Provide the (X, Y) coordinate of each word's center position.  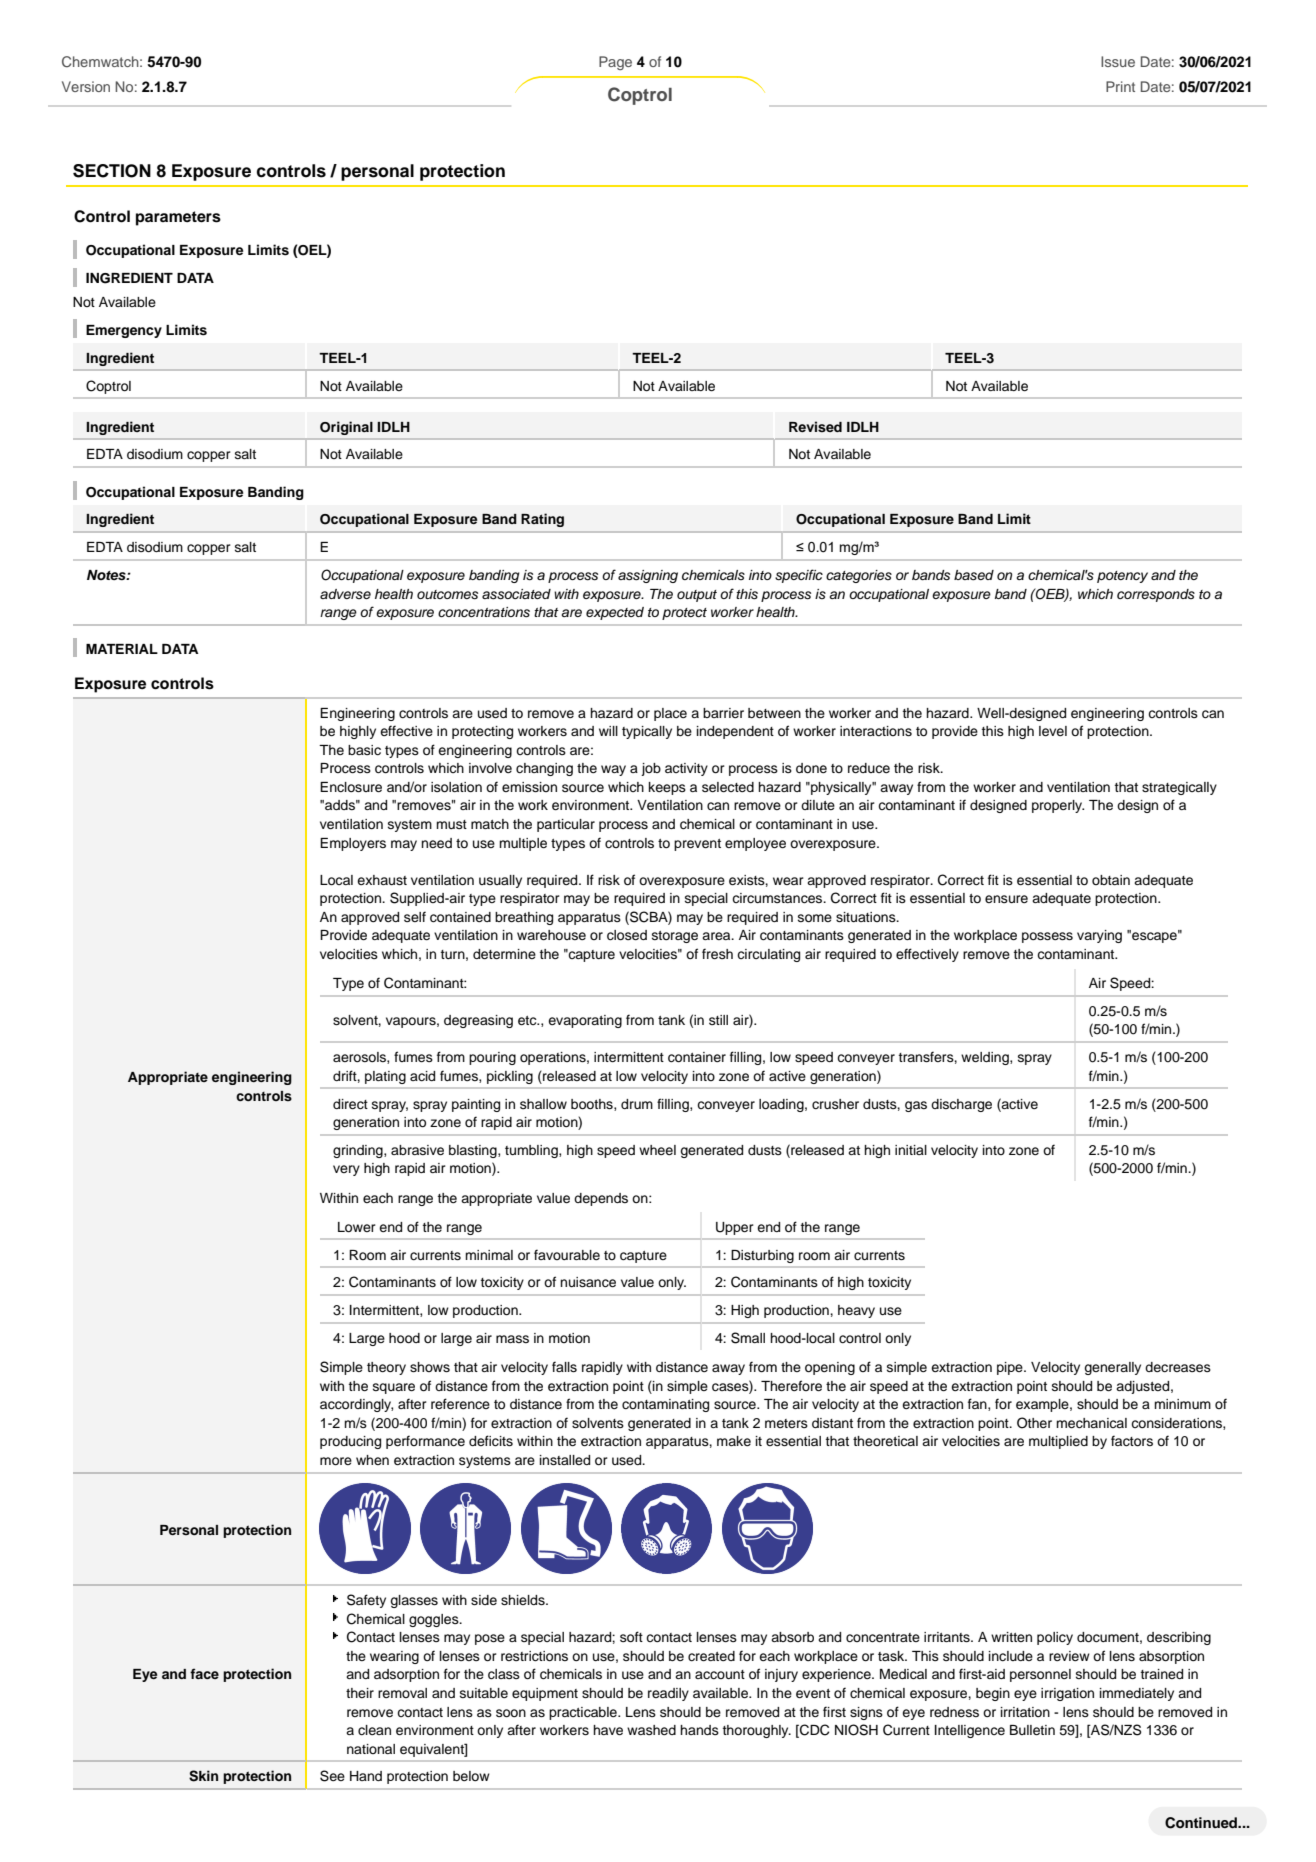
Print (1120, 86)
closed (627, 935)
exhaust (382, 880)
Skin (203, 1776)
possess (1047, 937)
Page (615, 63)
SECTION (112, 171)
